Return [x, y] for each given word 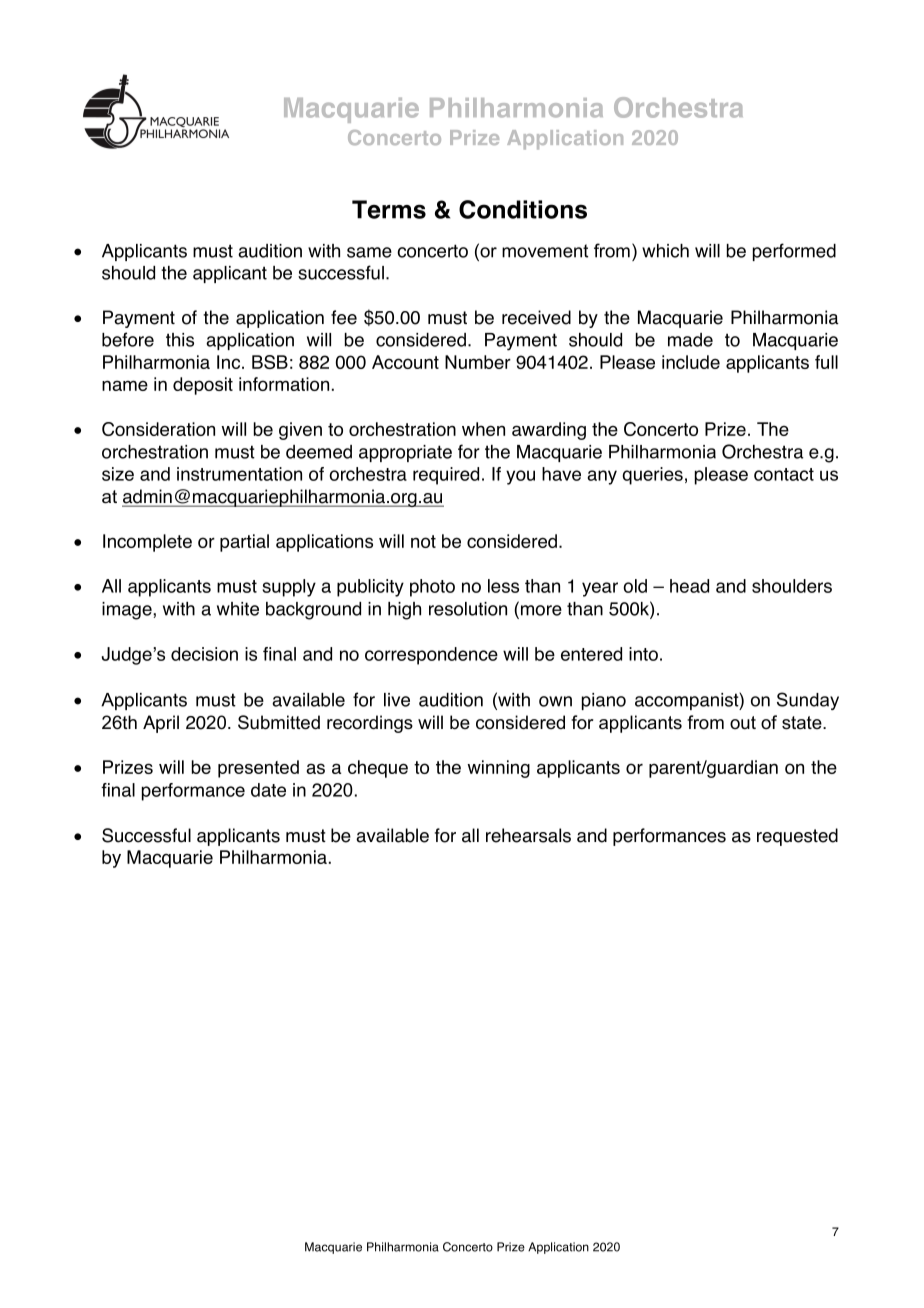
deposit [203, 386]
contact [784, 474]
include [691, 362]
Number [478, 362]
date [268, 790]
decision [204, 654]
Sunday [808, 701]
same [369, 252]
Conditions [523, 209]
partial [244, 543]
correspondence [431, 656]
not [423, 541]
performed [794, 252]
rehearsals [528, 835]
